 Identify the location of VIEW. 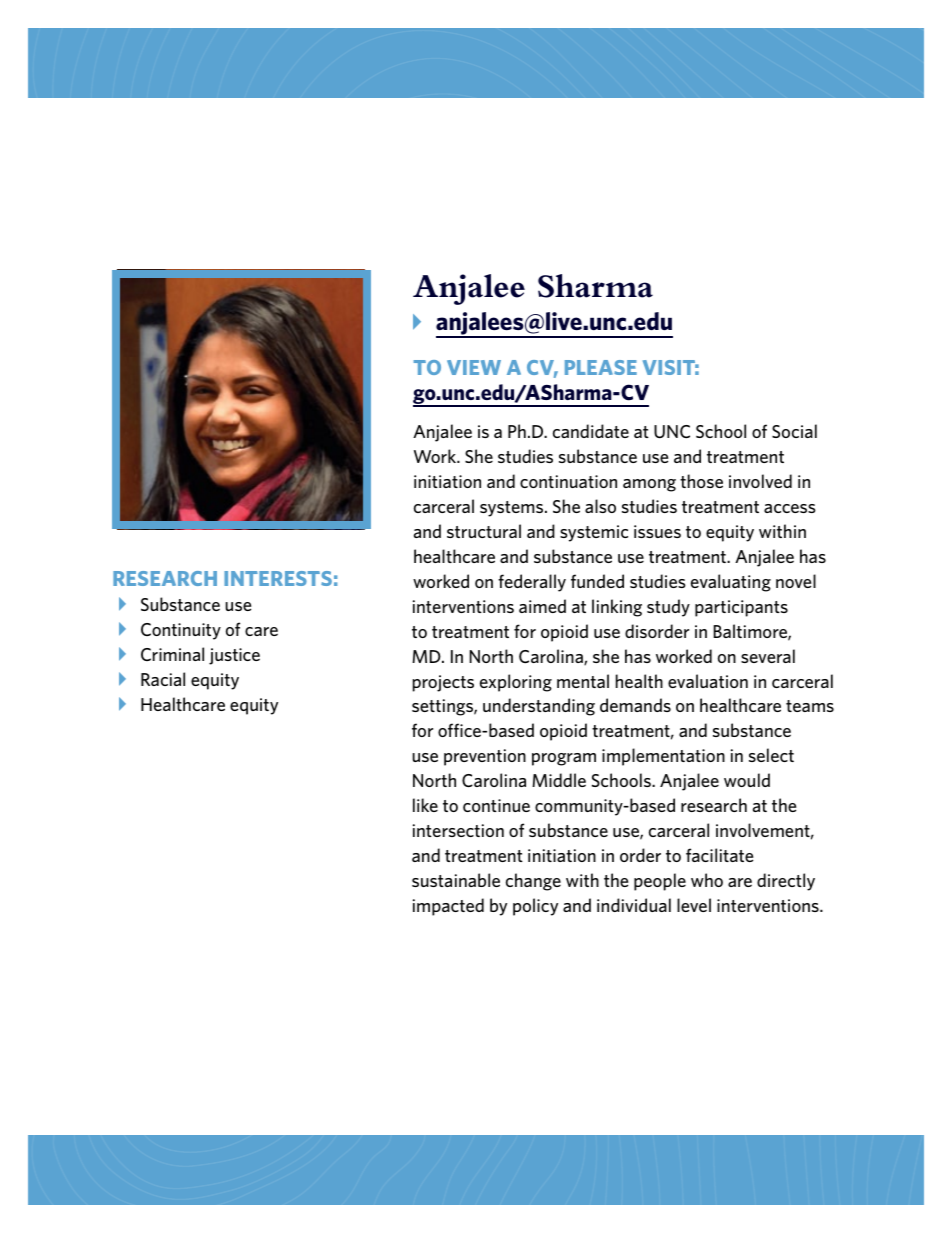
(474, 367).
